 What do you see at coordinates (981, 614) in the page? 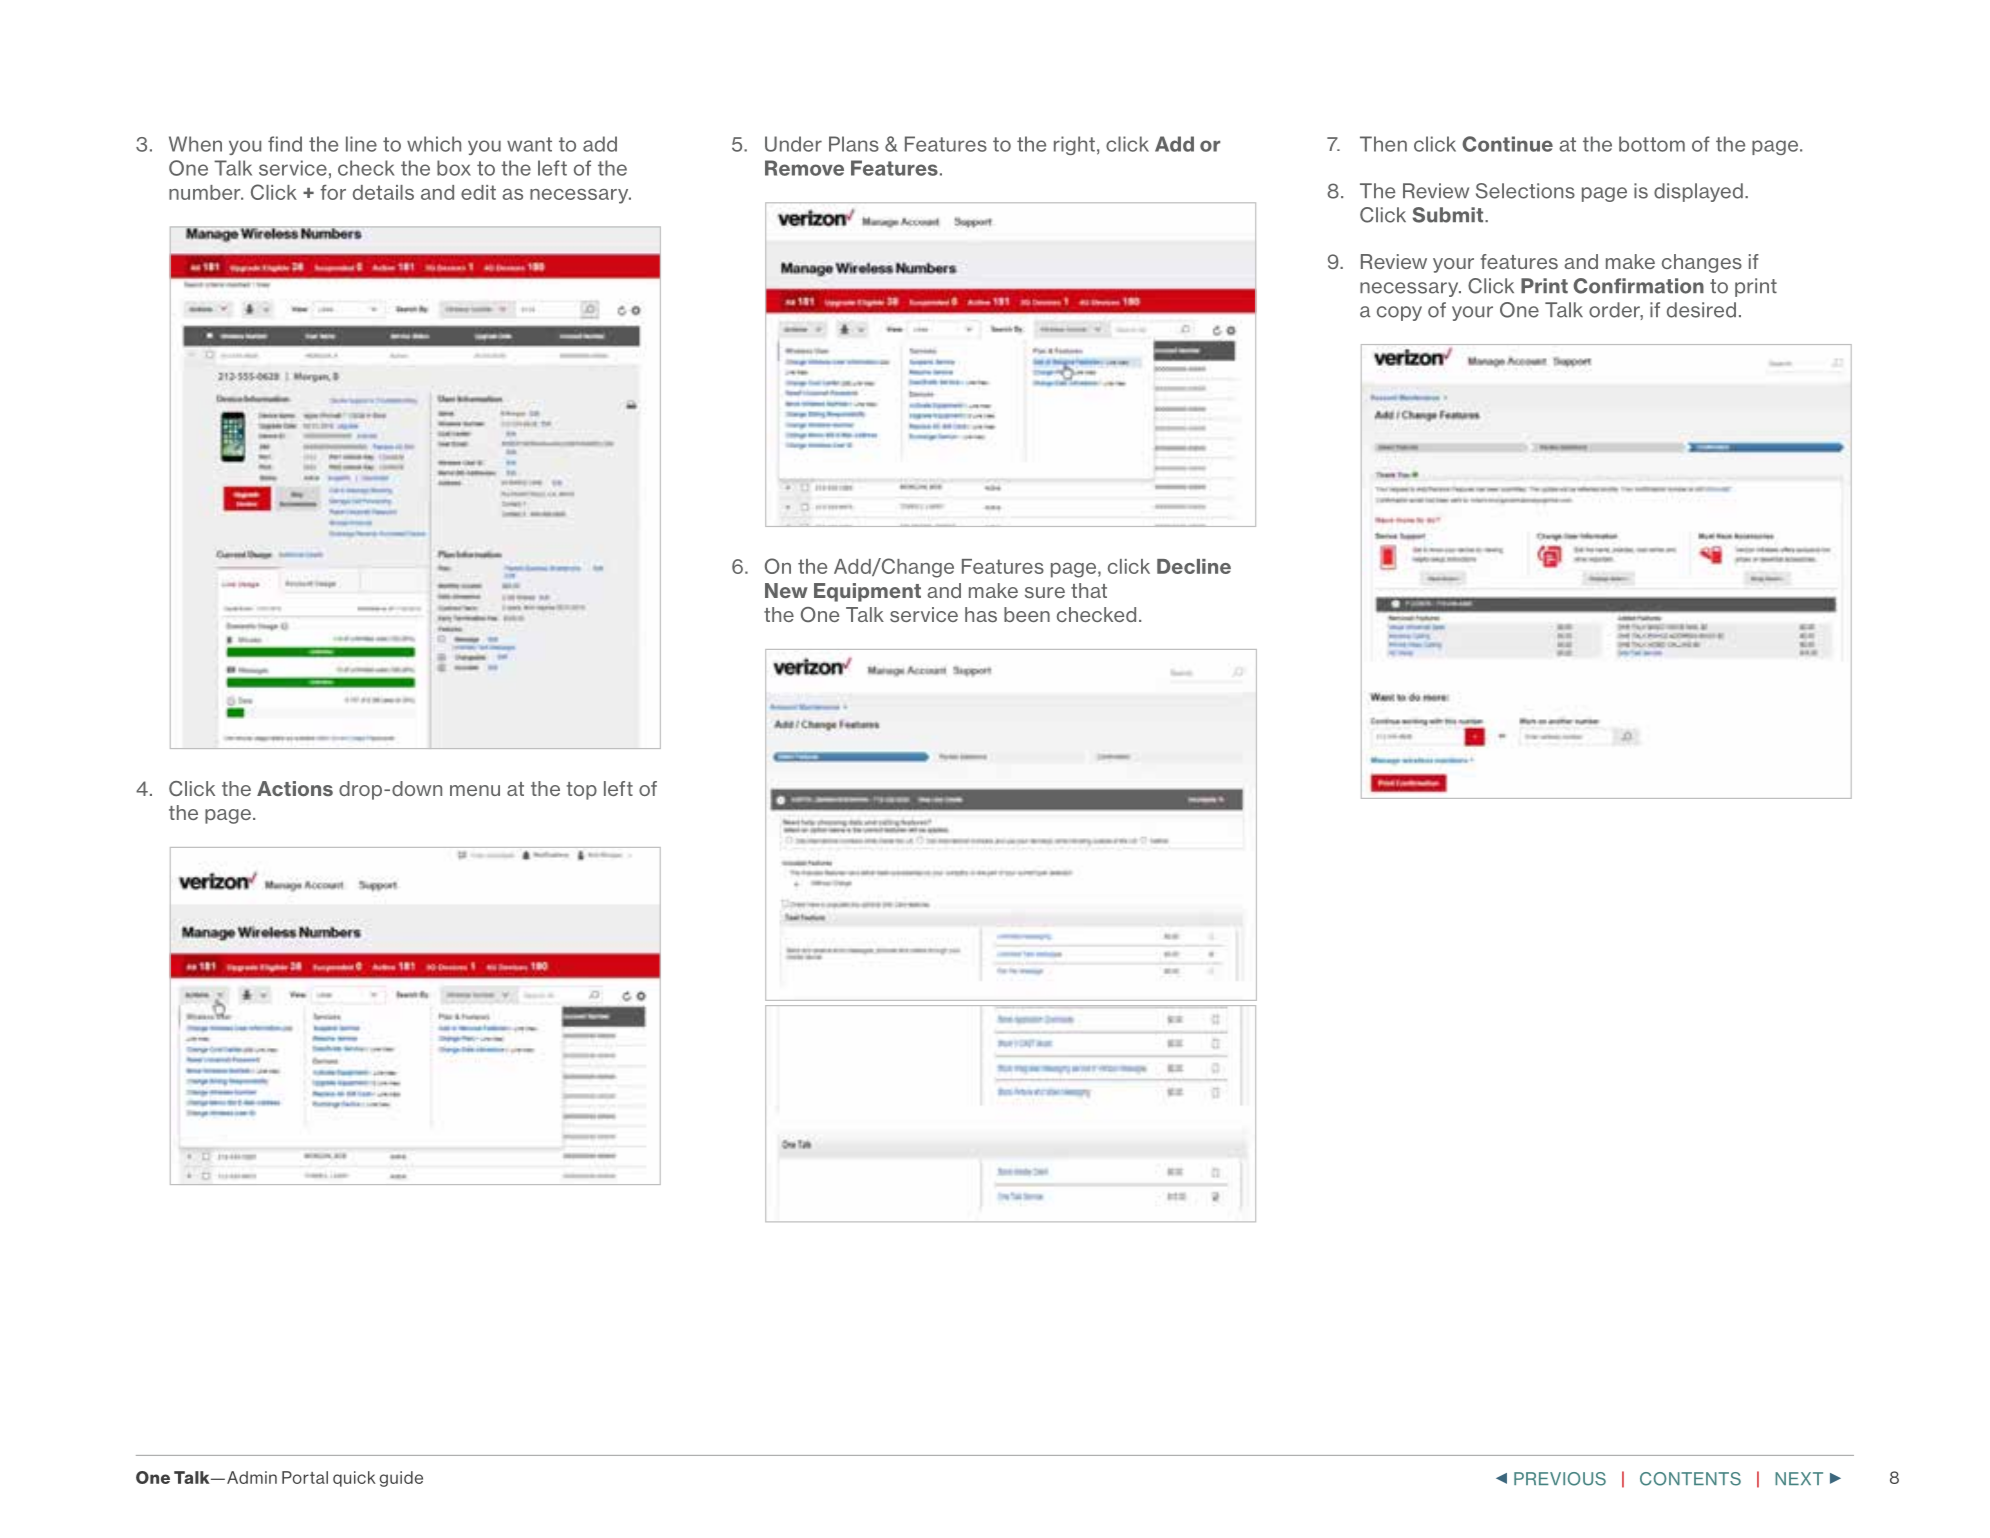
I see `has` at bounding box center [981, 614].
